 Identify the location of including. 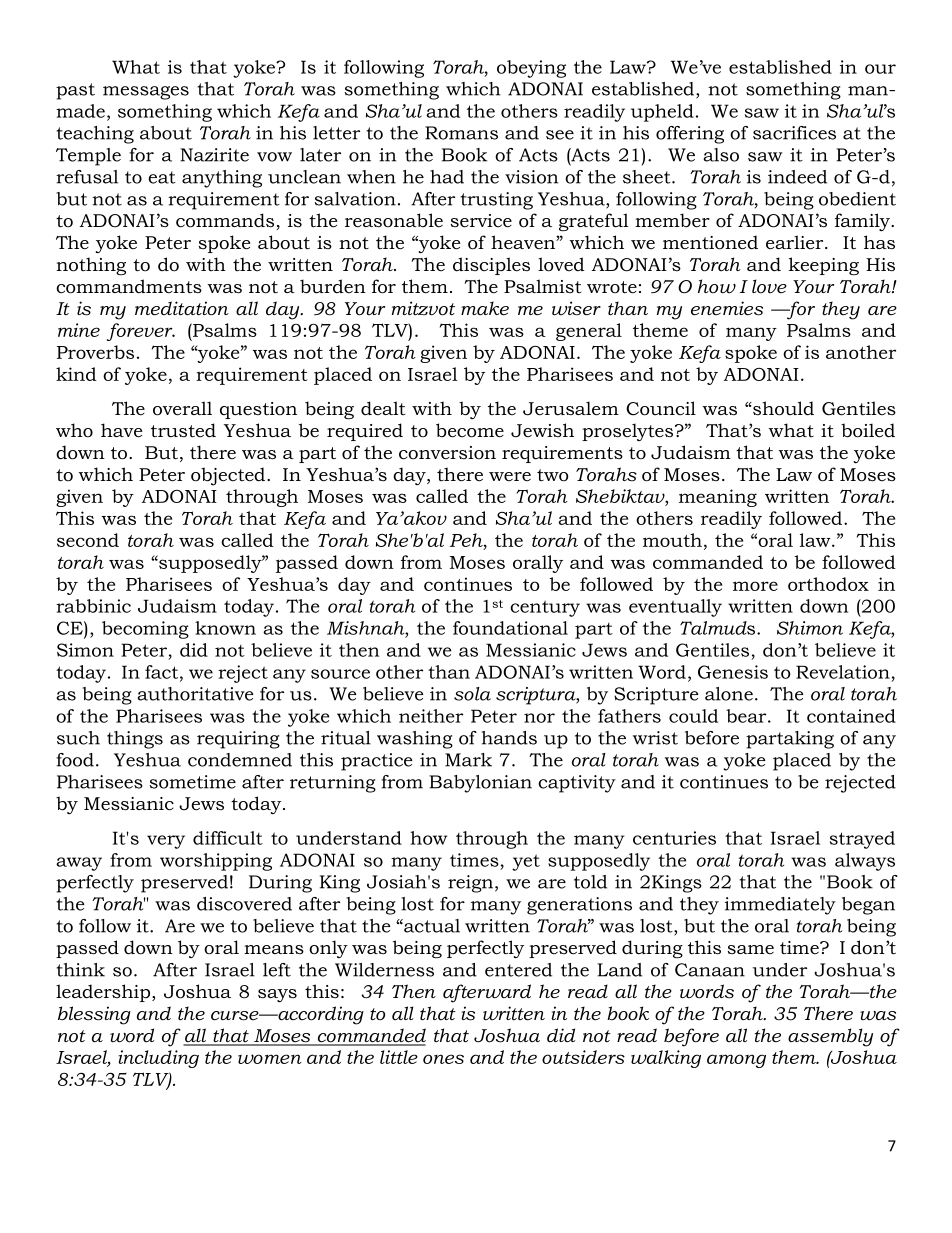
(158, 1059).
